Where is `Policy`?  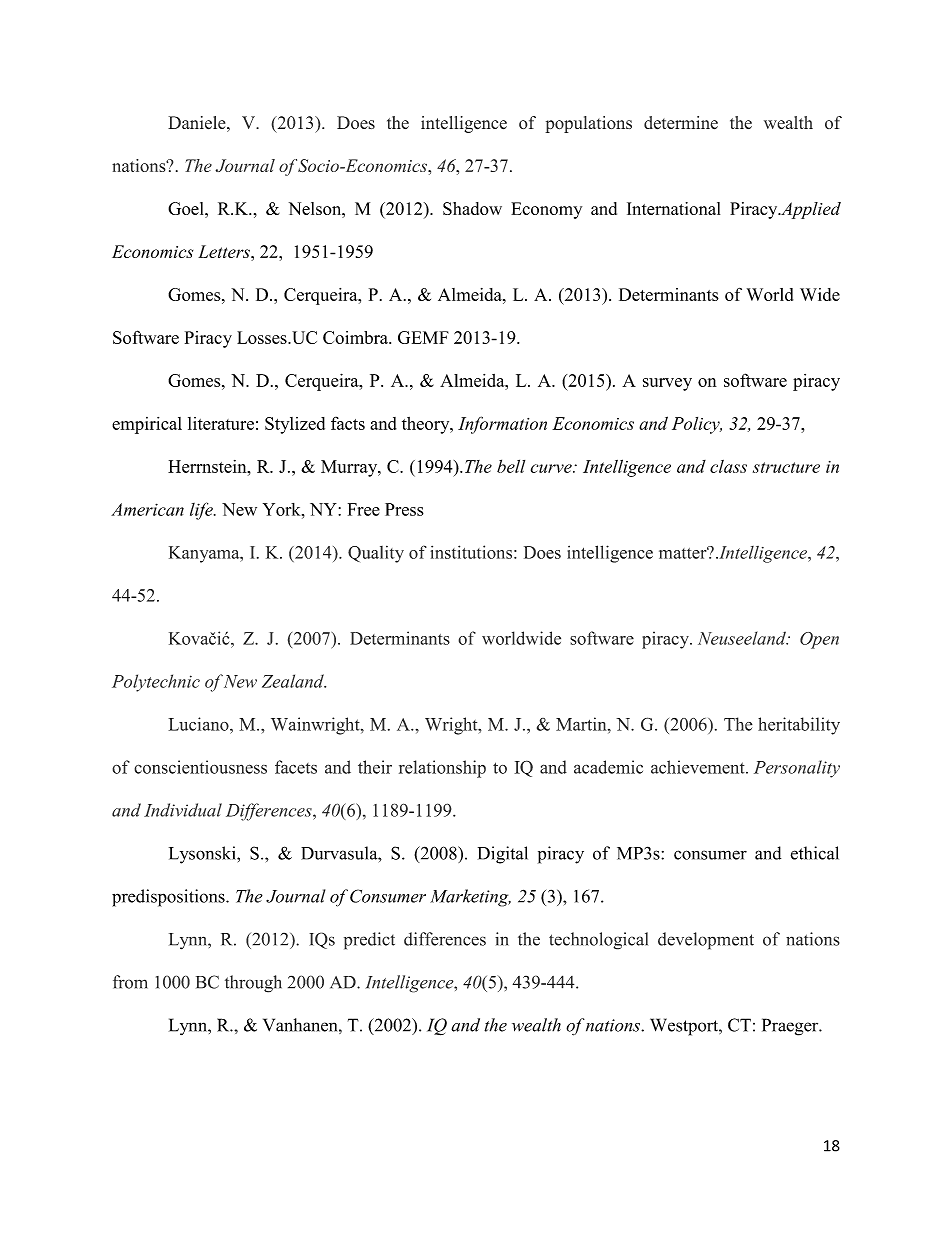
Policy is located at coordinates (697, 425).
